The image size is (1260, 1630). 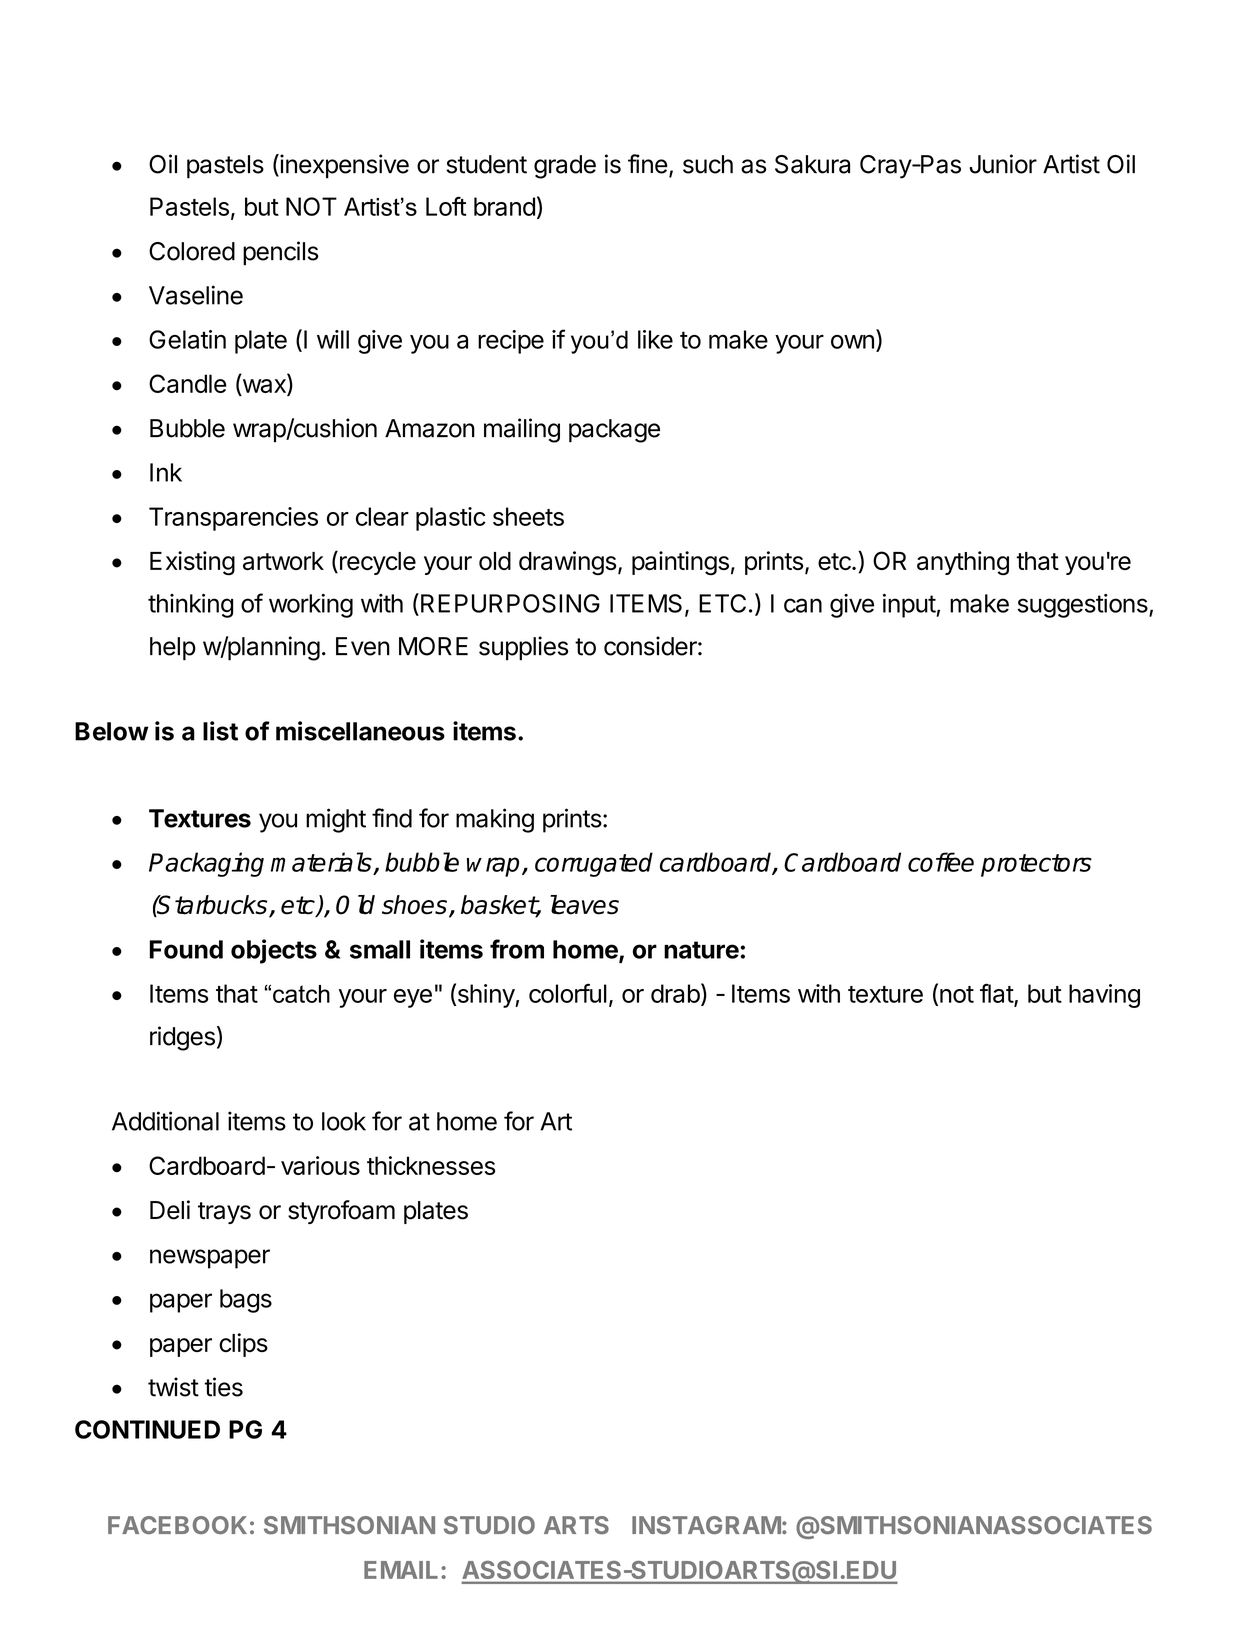 What do you see at coordinates (401, 1570) in the screenshot?
I see `EMAIL` at bounding box center [401, 1570].
